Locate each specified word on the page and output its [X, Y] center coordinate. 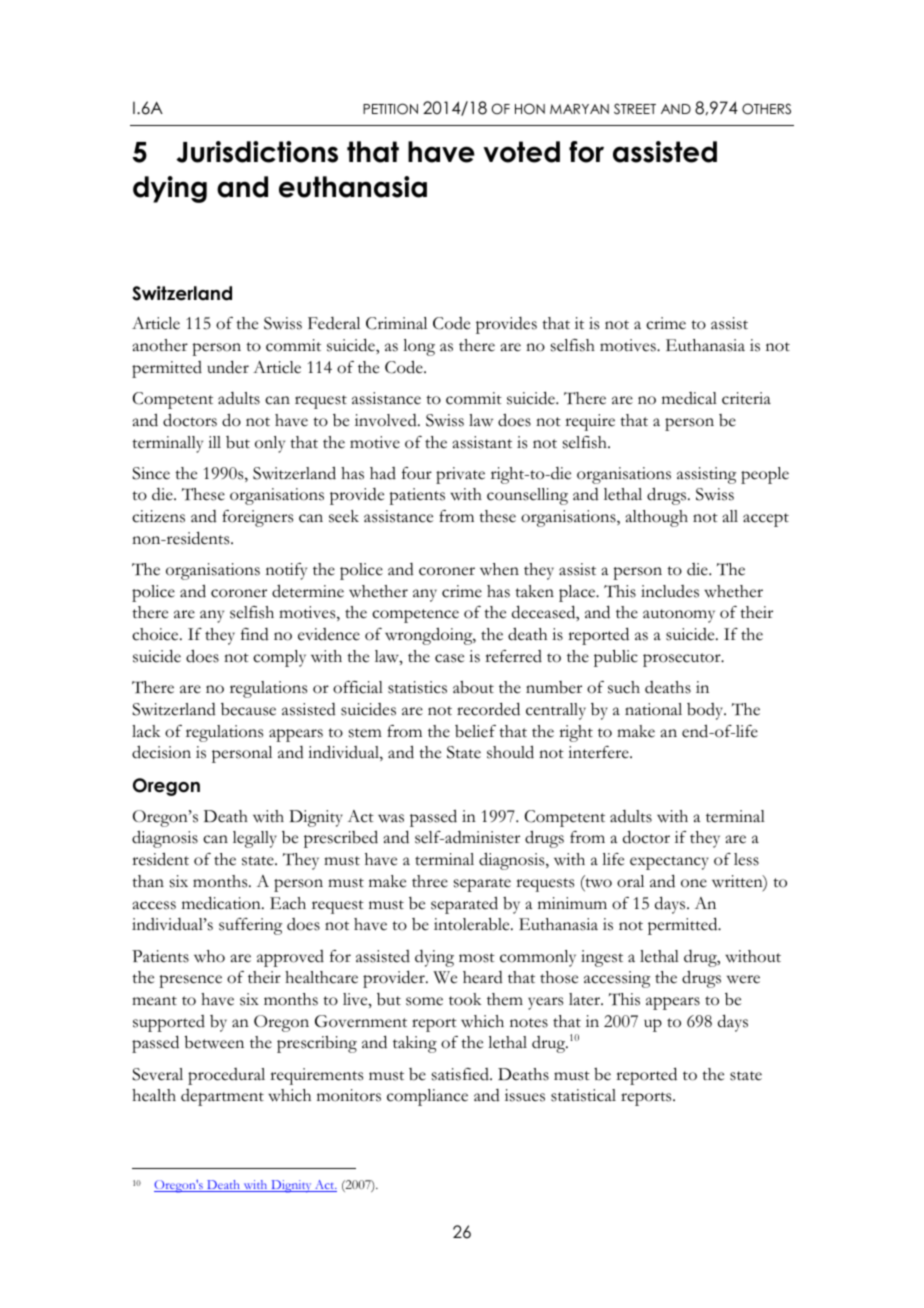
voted [521, 152]
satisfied [461, 1074]
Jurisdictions [257, 152]
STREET [635, 108]
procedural [226, 1076]
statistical [583, 1095]
